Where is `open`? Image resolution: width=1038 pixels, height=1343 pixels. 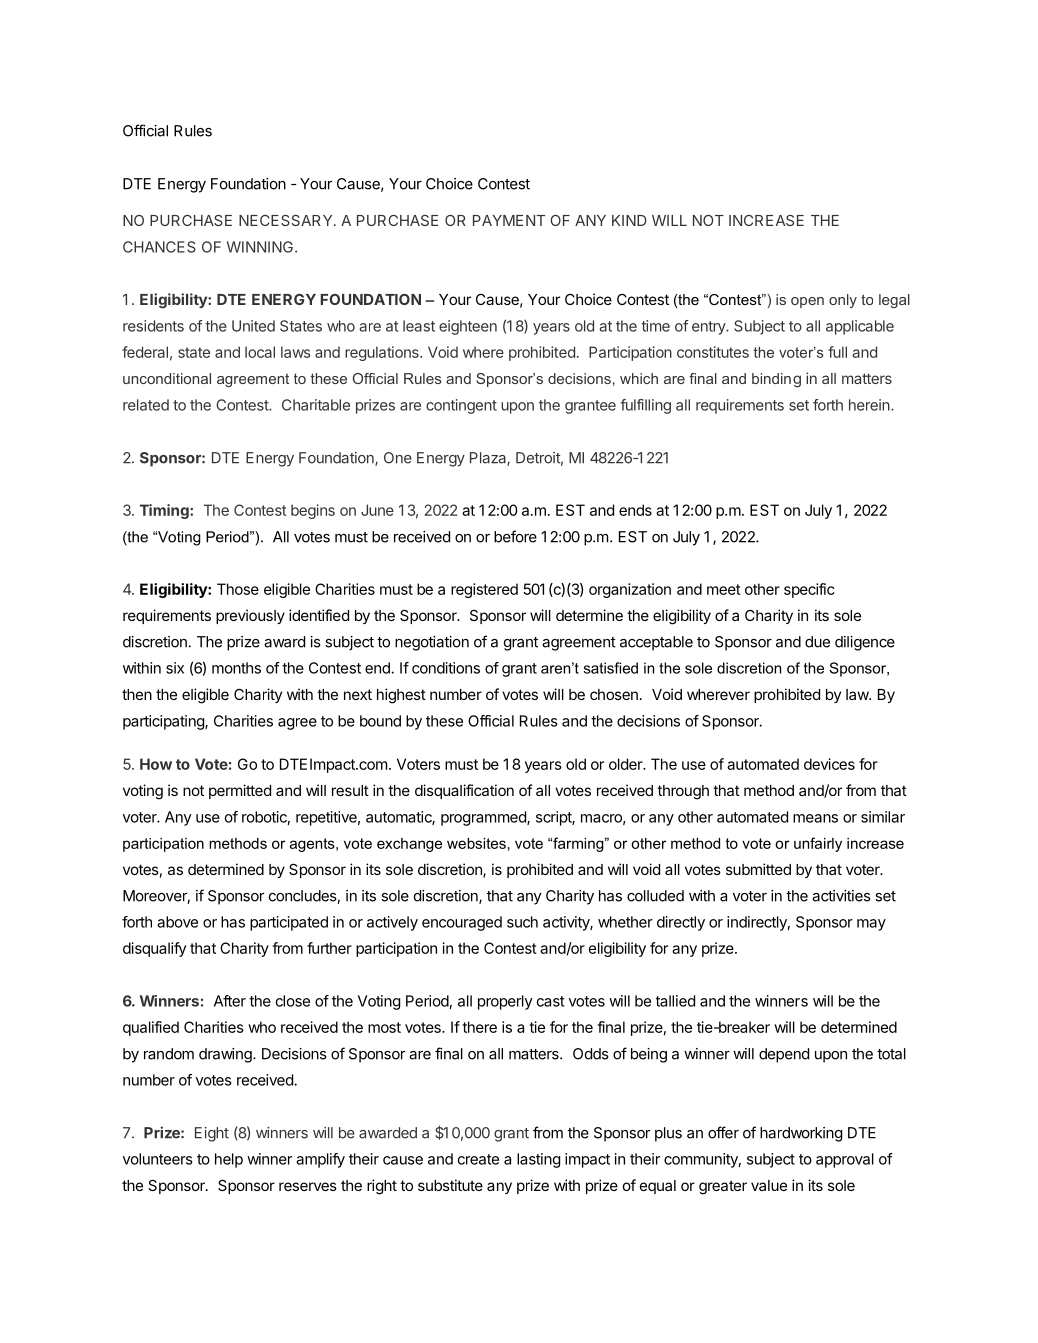
open is located at coordinates (807, 302).
